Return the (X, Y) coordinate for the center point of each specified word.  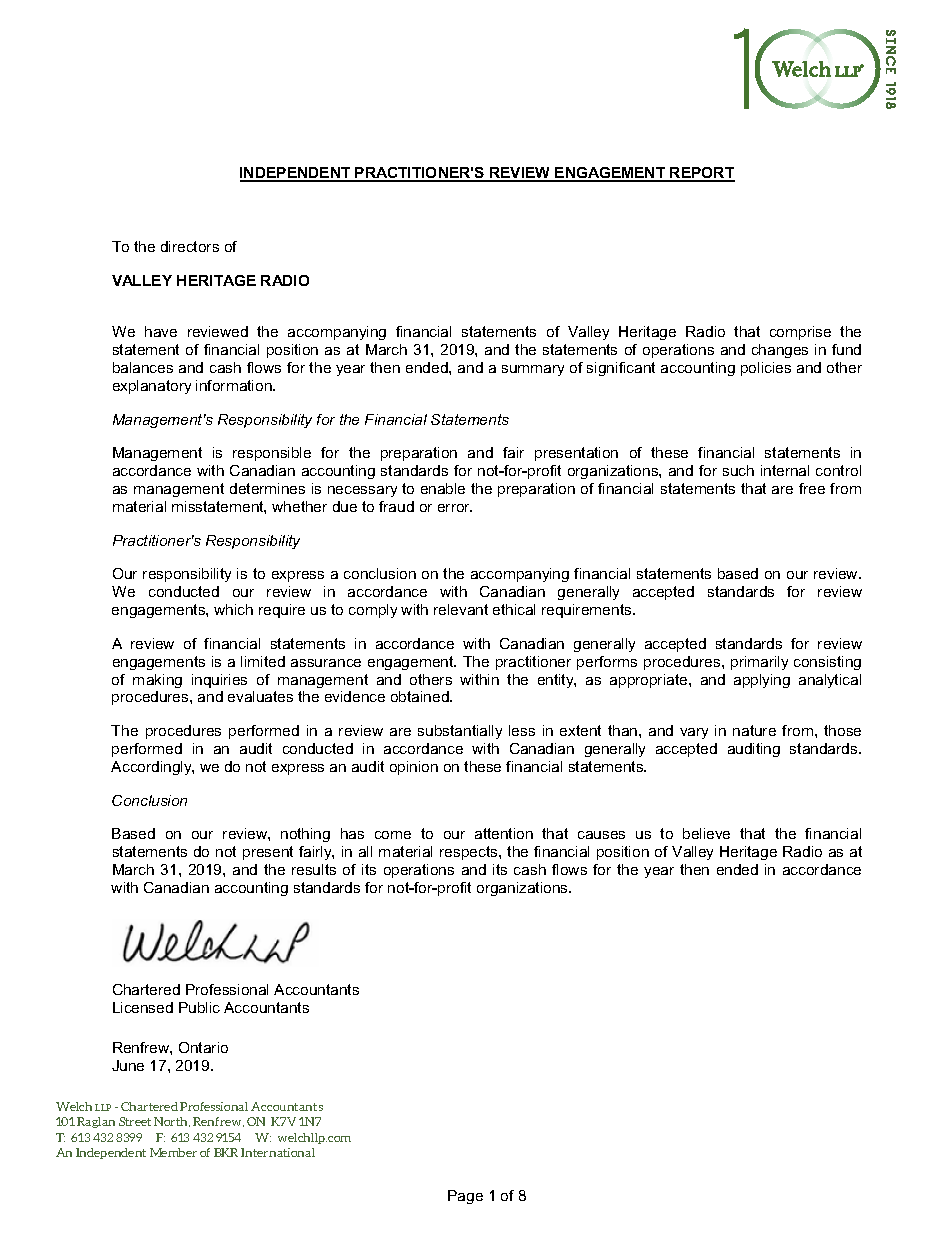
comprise (800, 333)
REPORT (702, 174)
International (278, 1152)
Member (173, 1152)
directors (190, 246)
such (738, 470)
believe (706, 833)
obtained (421, 696)
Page (465, 1197)
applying (762, 681)
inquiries (219, 681)
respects (470, 853)
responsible (272, 454)
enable (443, 488)
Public (199, 1007)
